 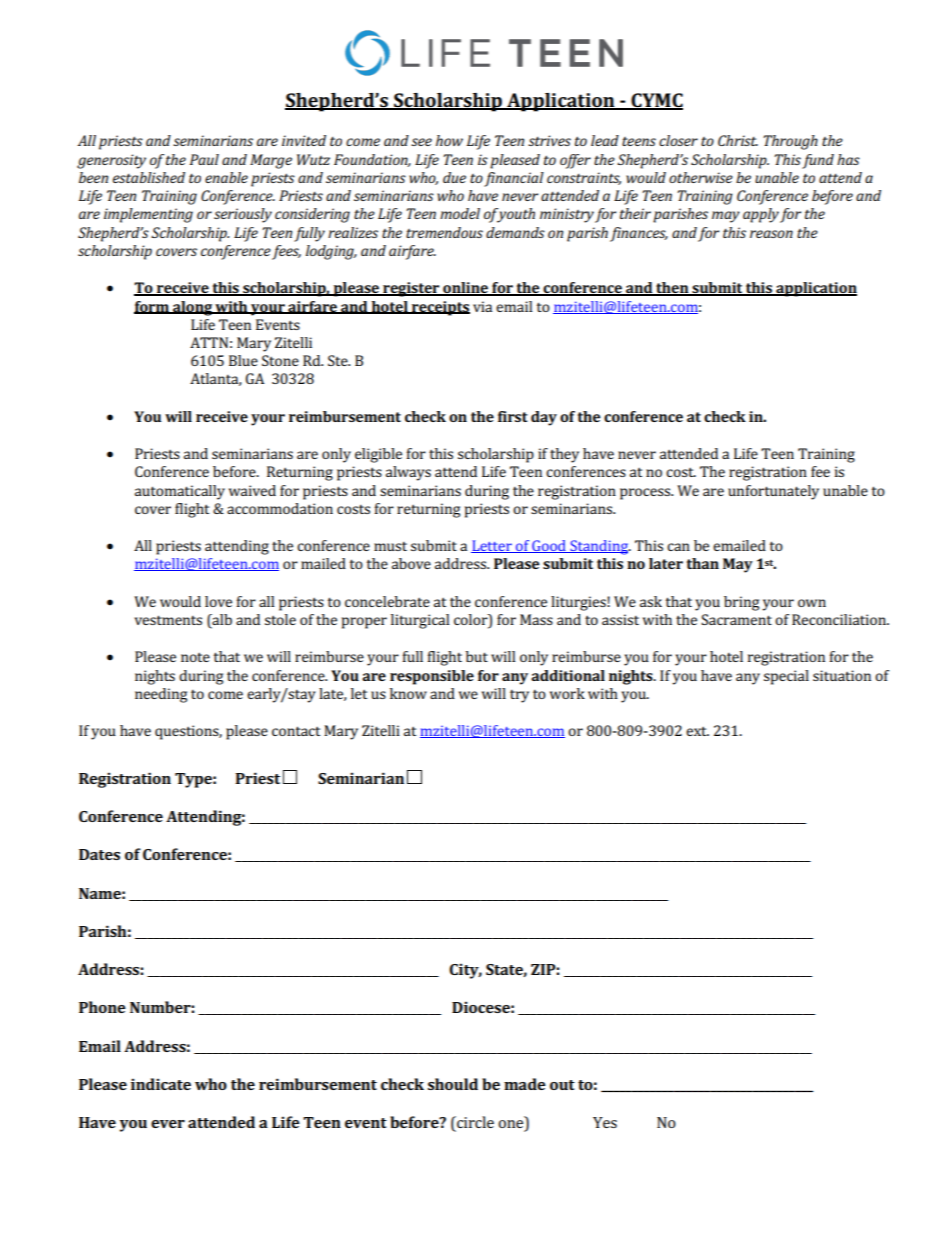 What do you see at coordinates (482, 306) in the page?
I see `via` at bounding box center [482, 306].
